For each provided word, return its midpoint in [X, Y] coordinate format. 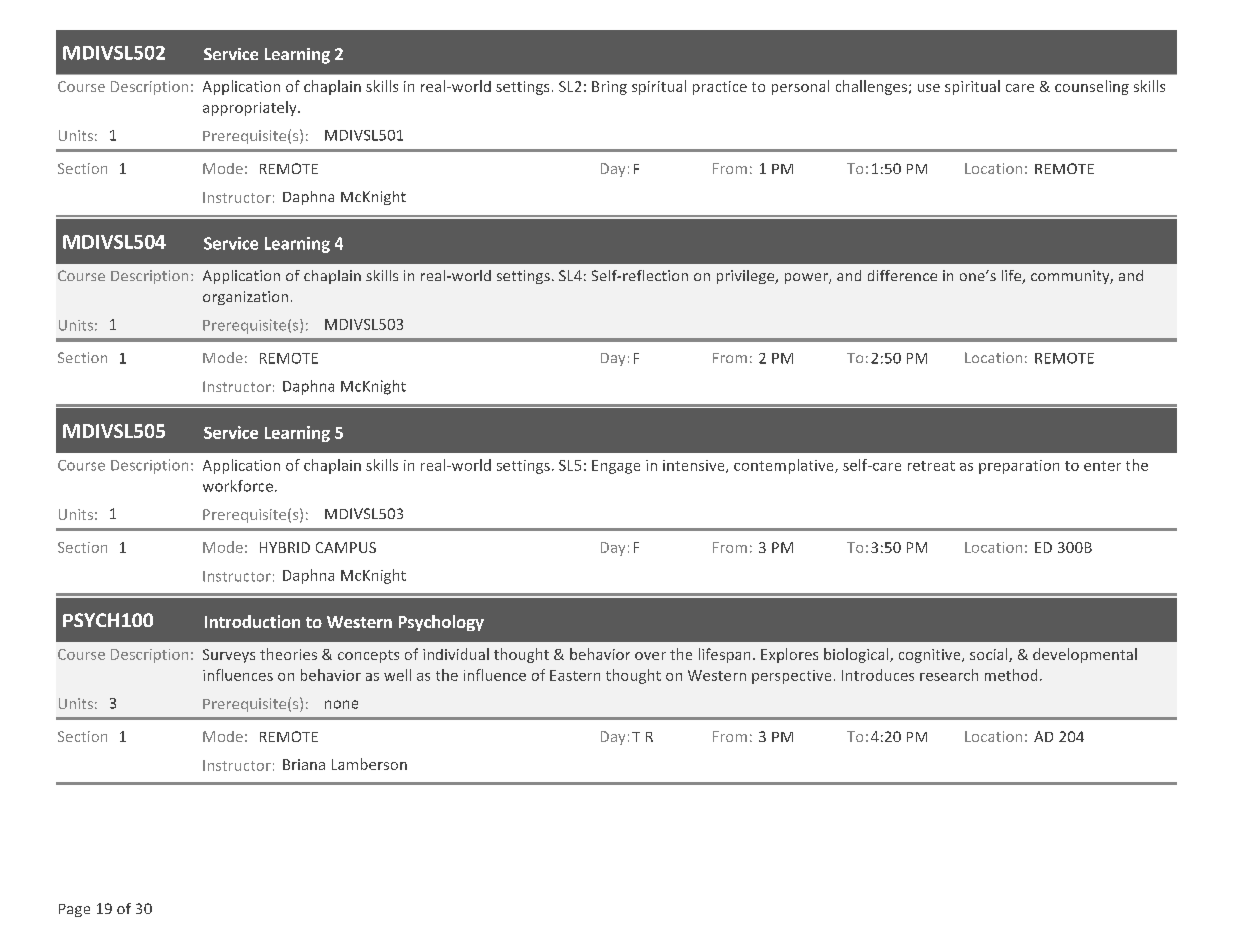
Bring [609, 88]
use [929, 88]
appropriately [251, 108]
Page [74, 910]
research [949, 675]
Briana [304, 764]
